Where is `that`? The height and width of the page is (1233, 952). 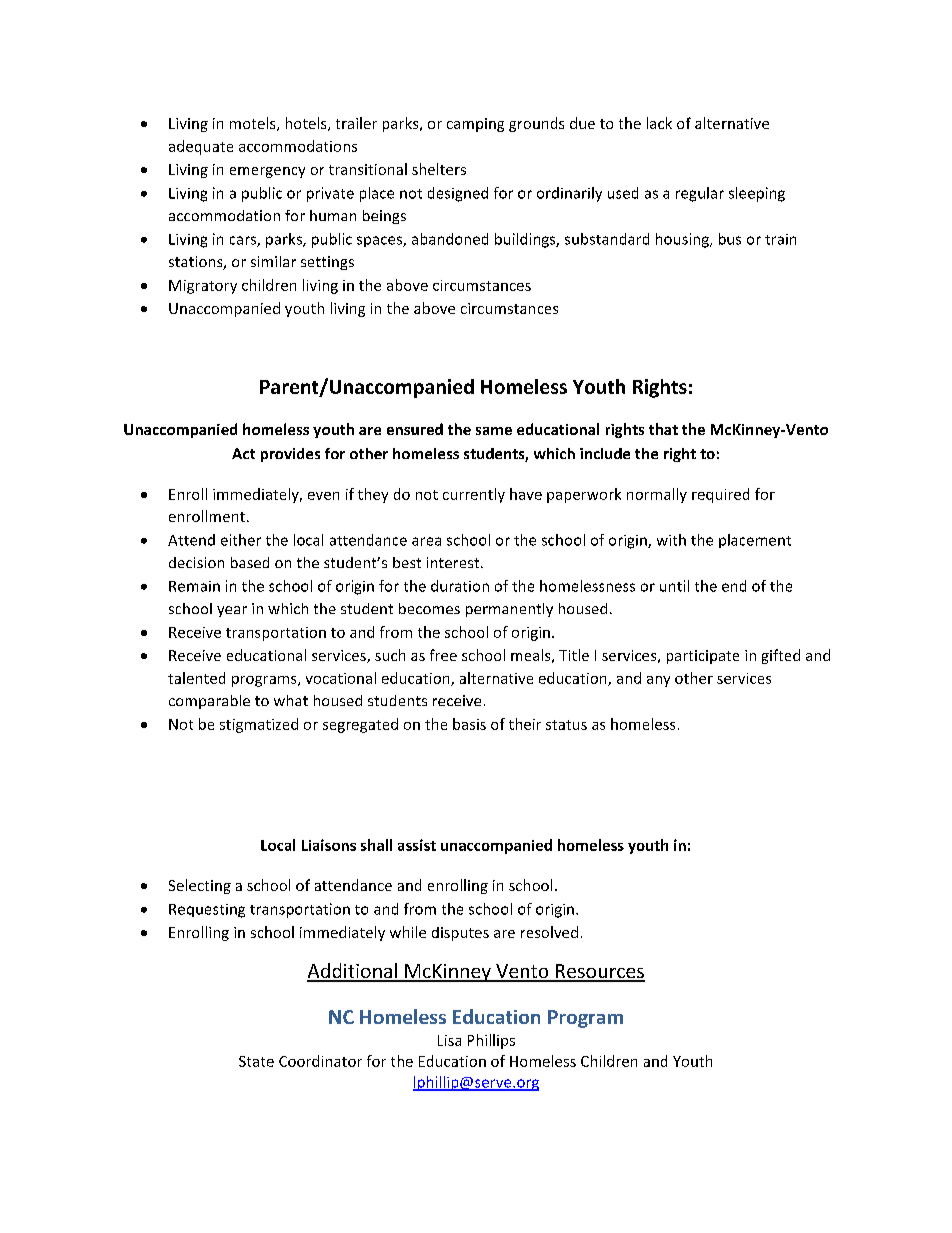
that is located at coordinates (663, 429).
